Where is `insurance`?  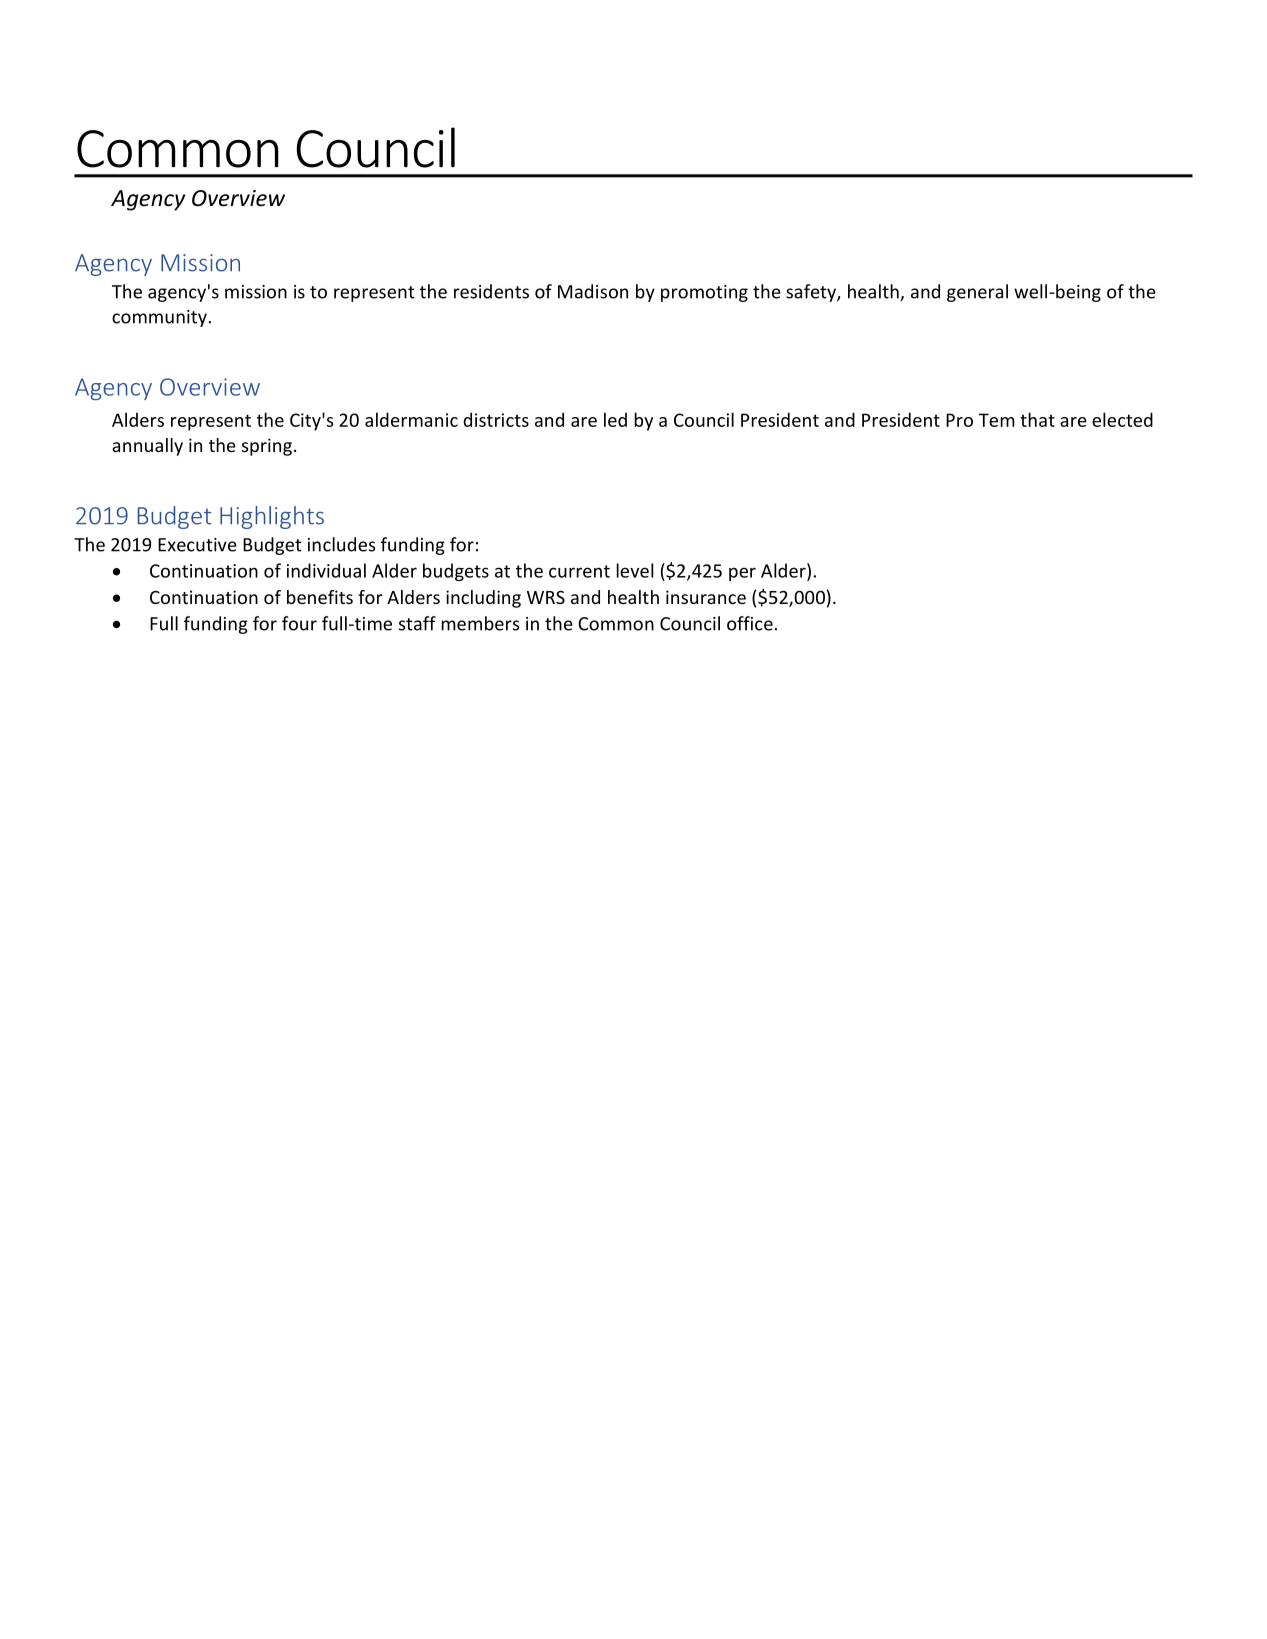
insurance is located at coordinates (706, 597).
